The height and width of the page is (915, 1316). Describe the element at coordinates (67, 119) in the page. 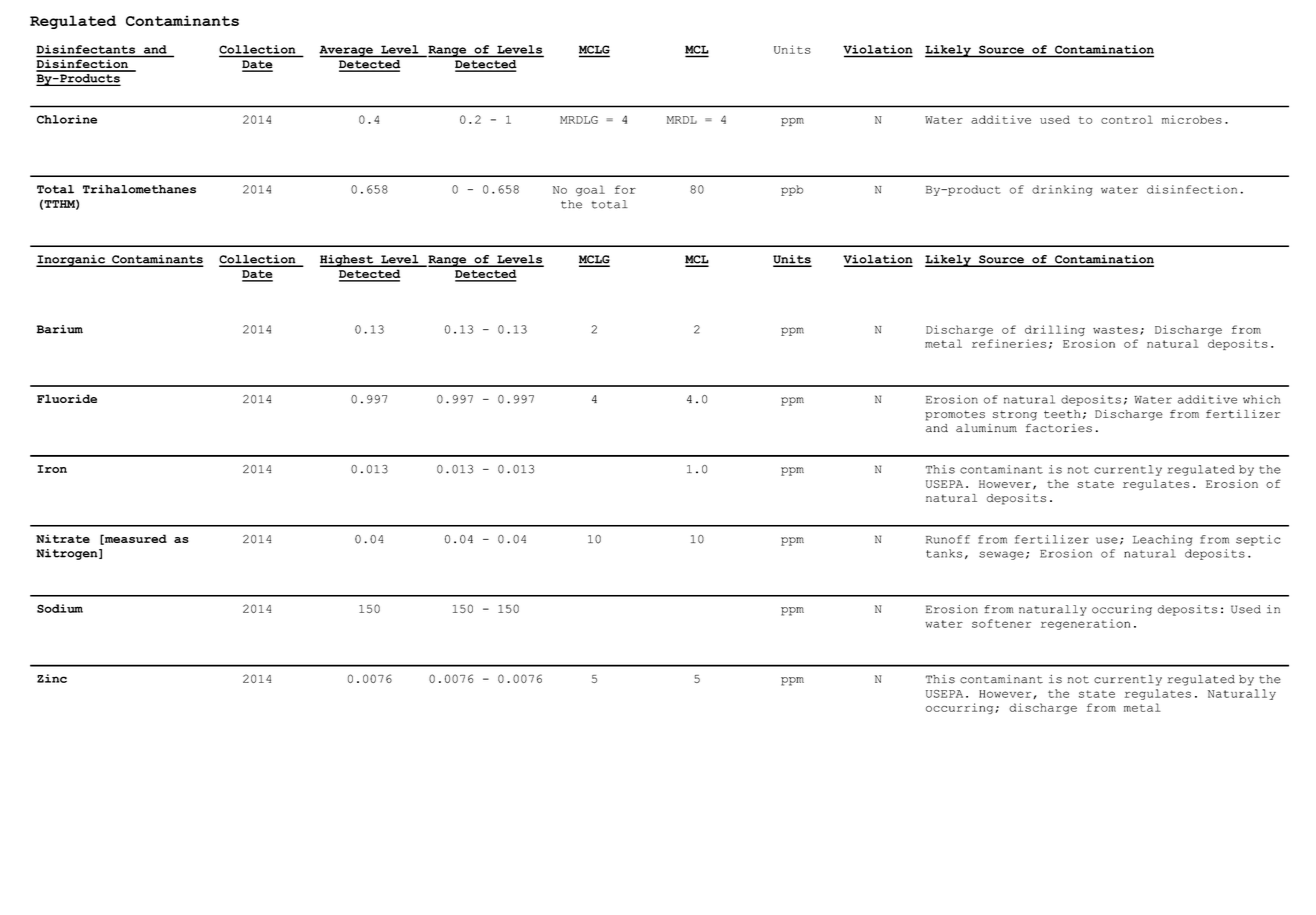

I see `Chlorine` at that location.
